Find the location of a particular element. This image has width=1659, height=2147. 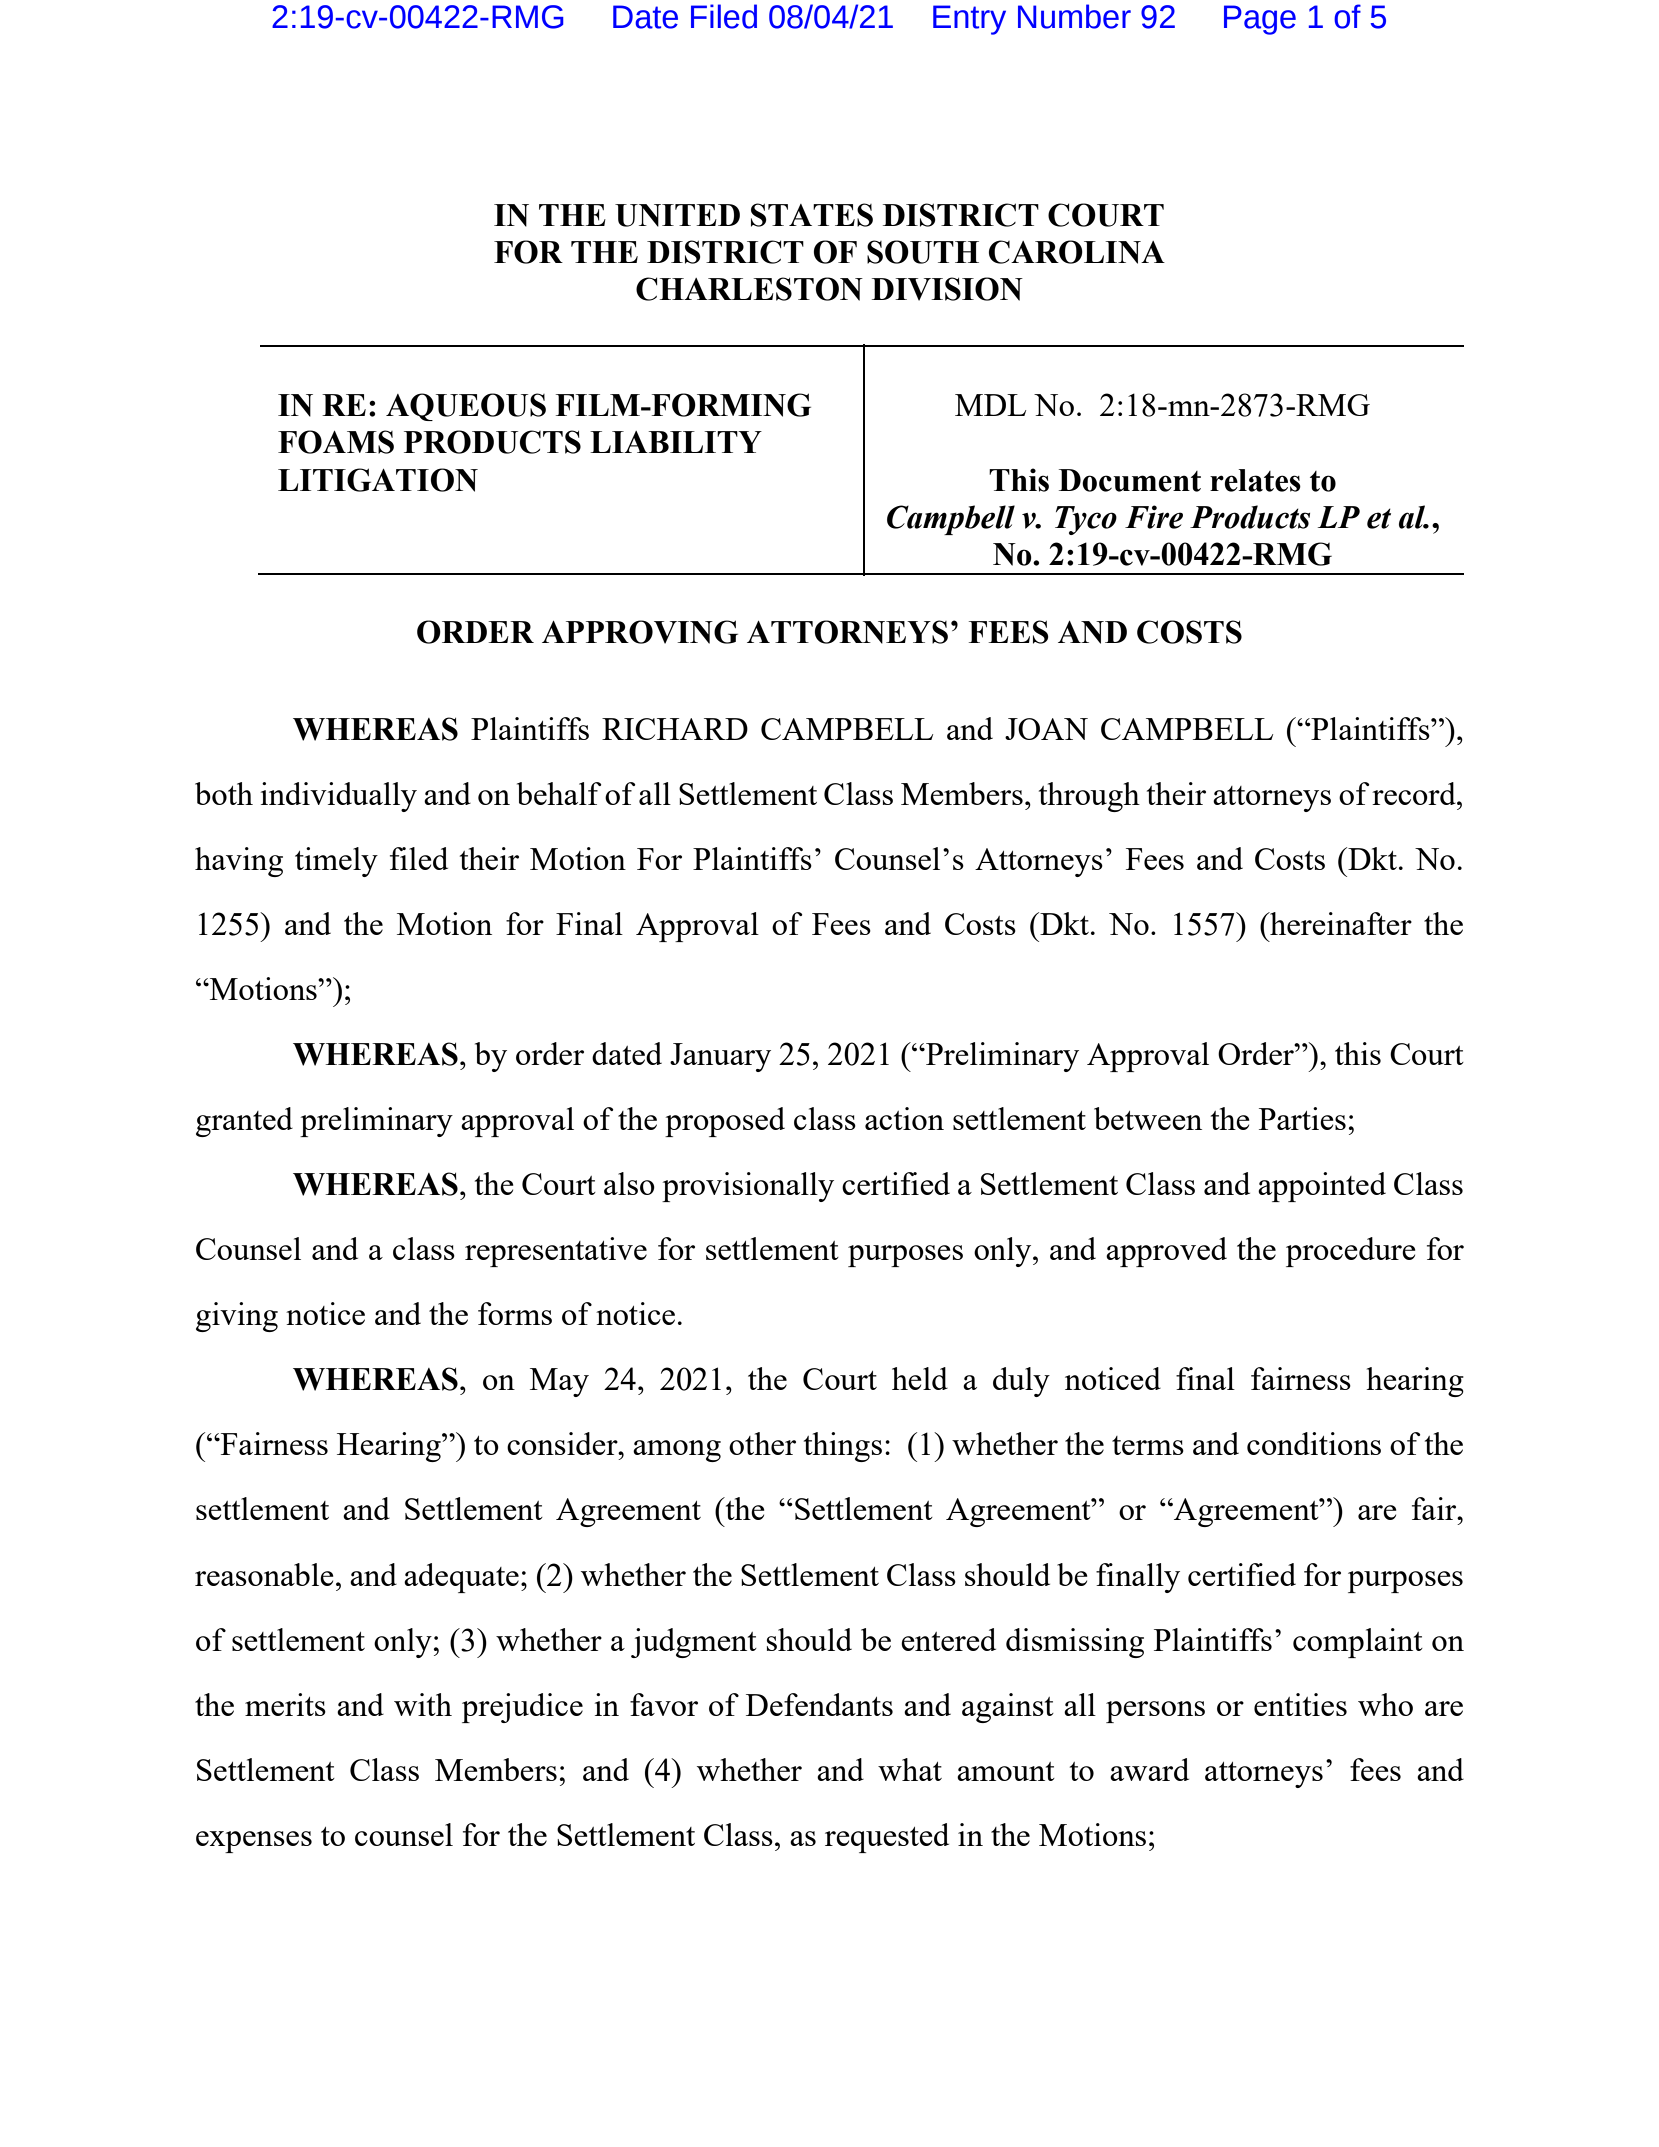

timely is located at coordinates (336, 862).
